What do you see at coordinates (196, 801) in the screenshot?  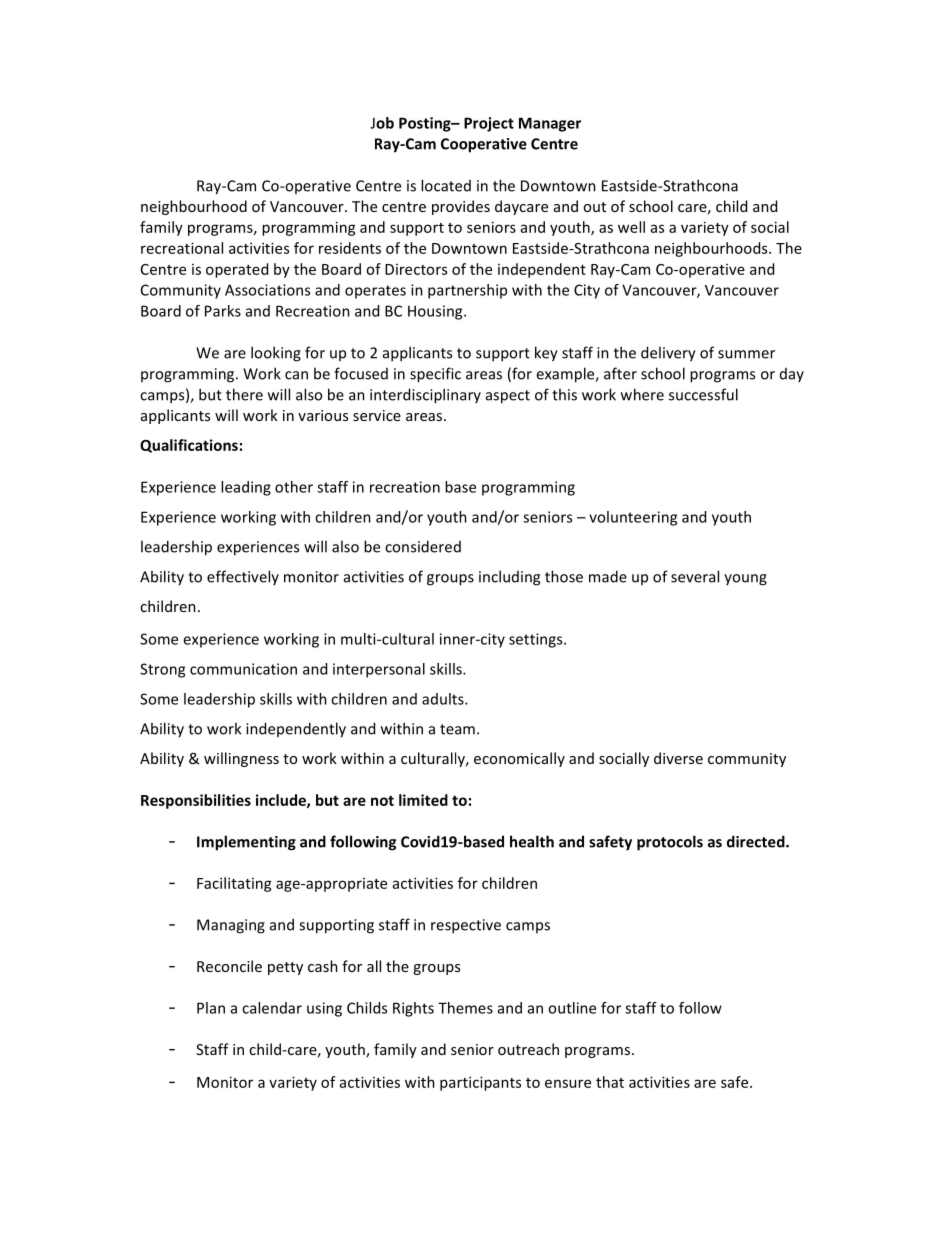 I see `Responsibilities` at bounding box center [196, 801].
